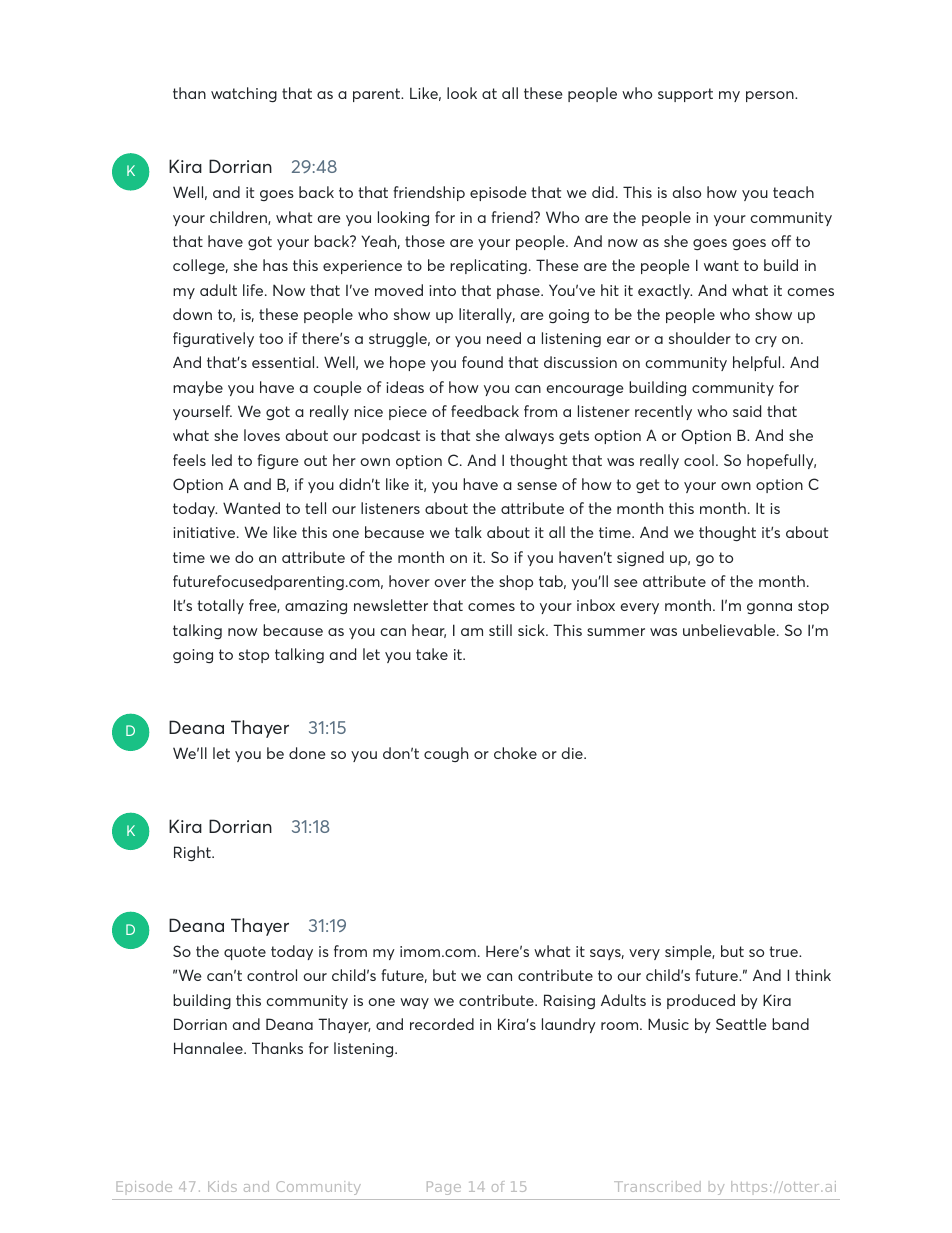 The height and width of the image is (1233, 952). What do you see at coordinates (425, 241) in the image?
I see `those` at bounding box center [425, 241].
